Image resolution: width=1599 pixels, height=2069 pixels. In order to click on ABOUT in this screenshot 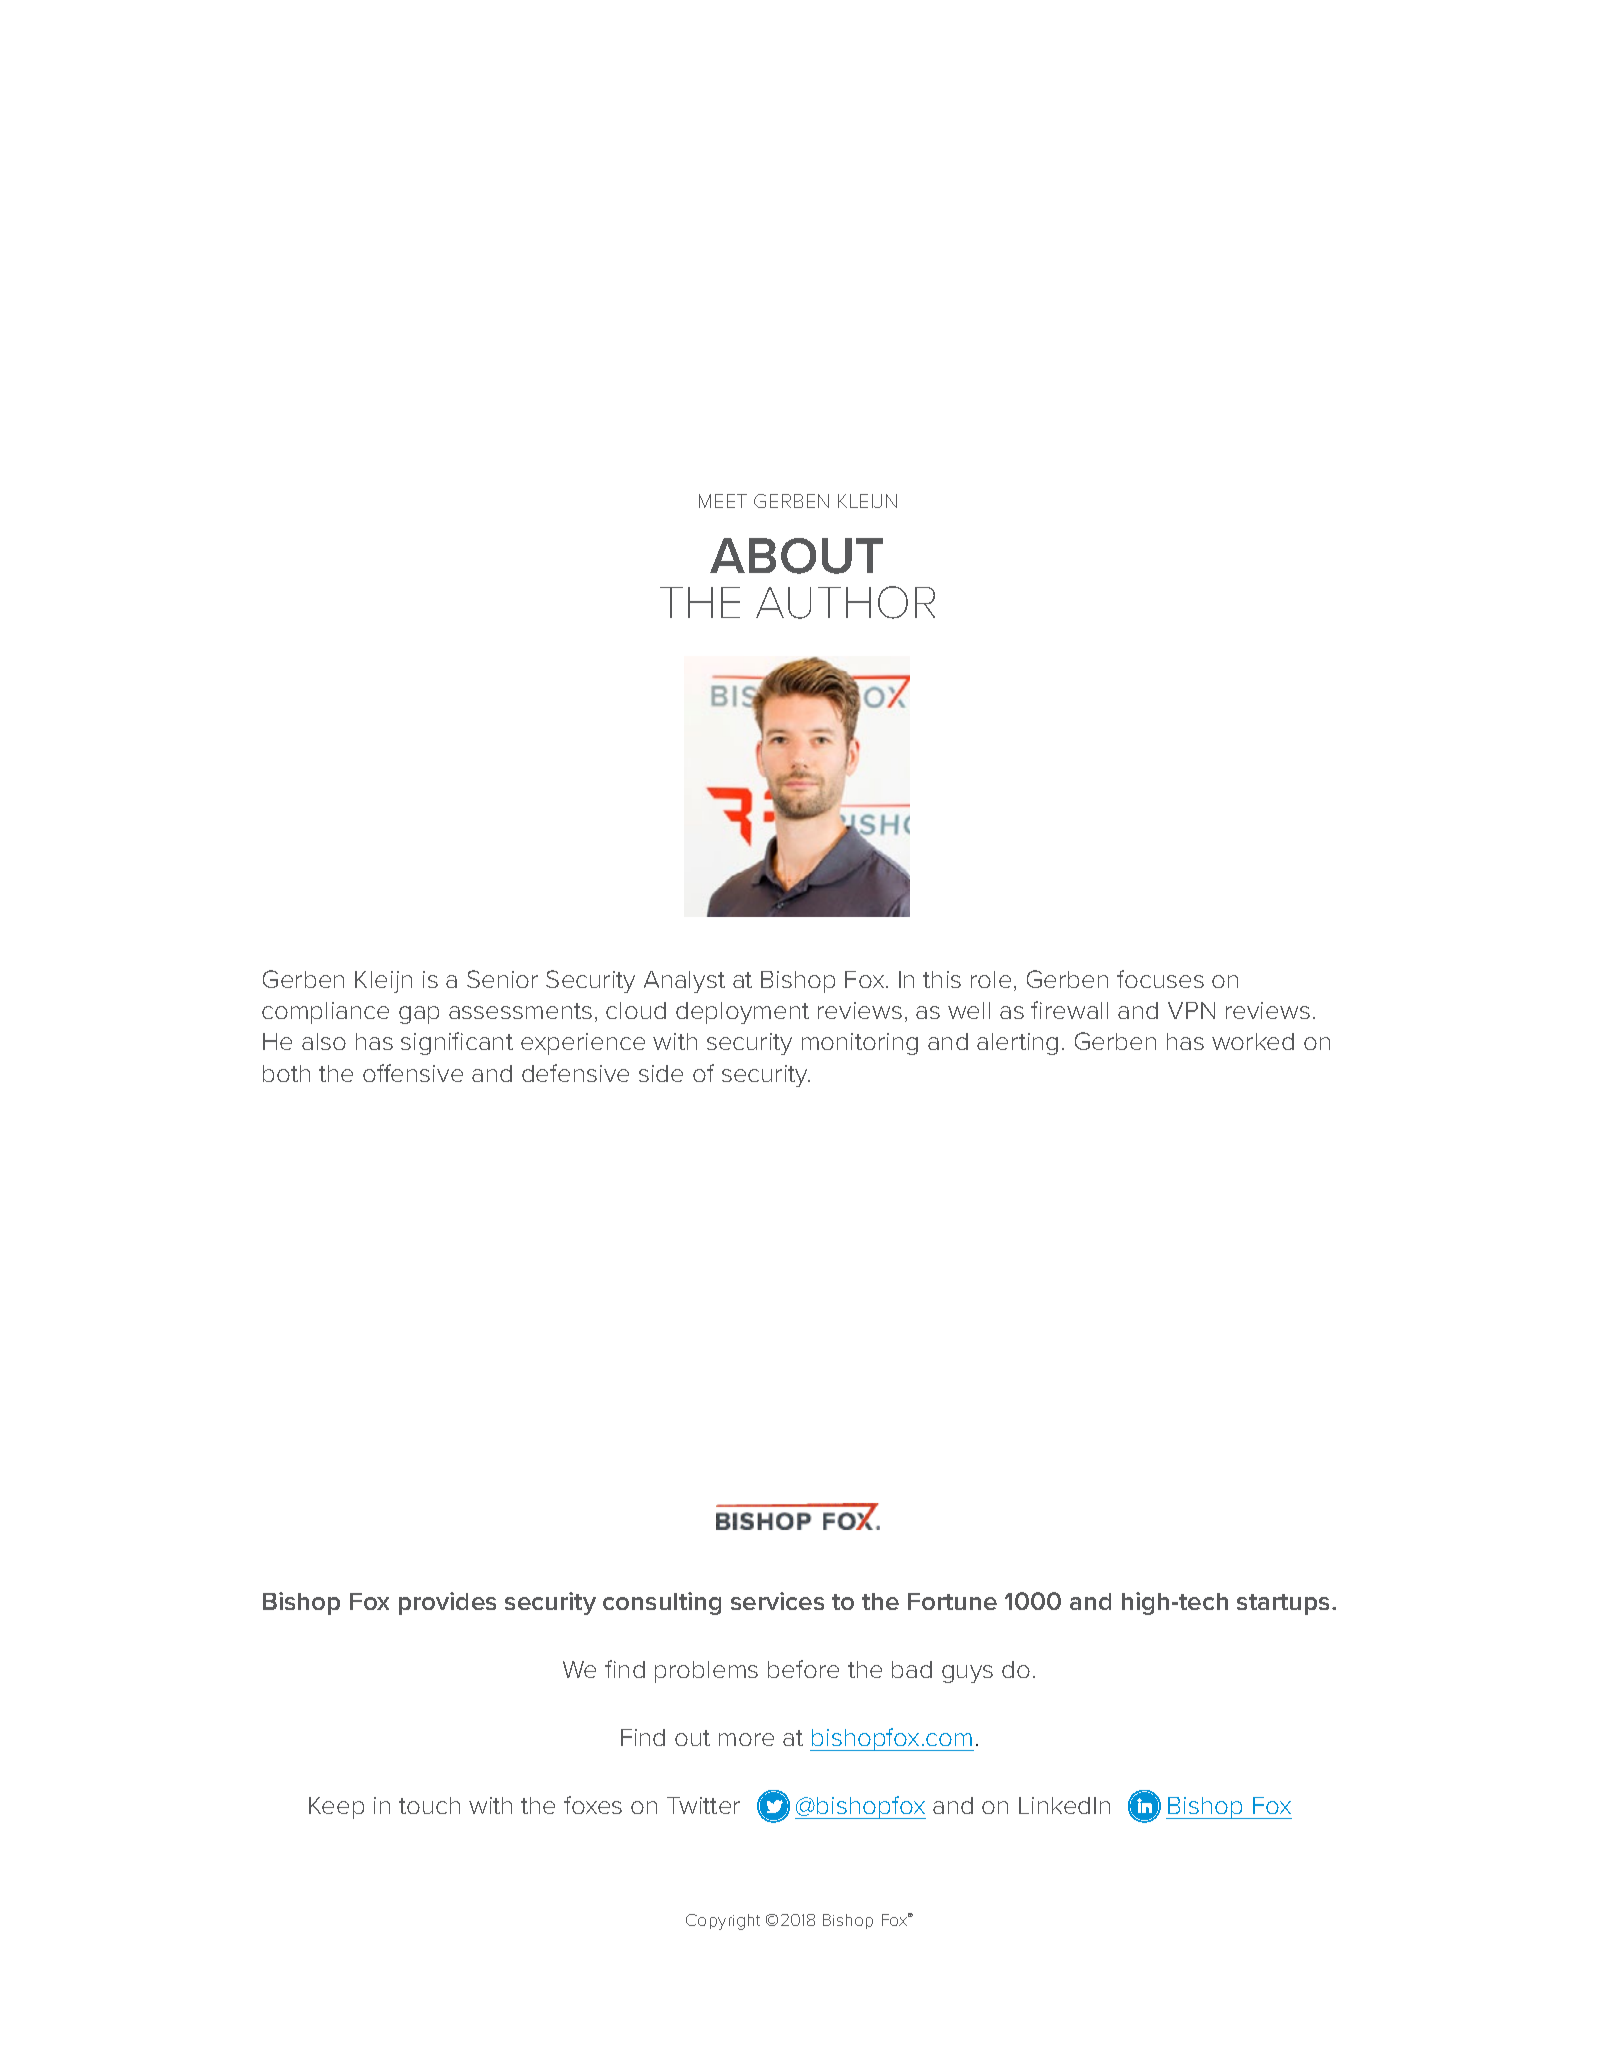, I will do `click(796, 556)`.
